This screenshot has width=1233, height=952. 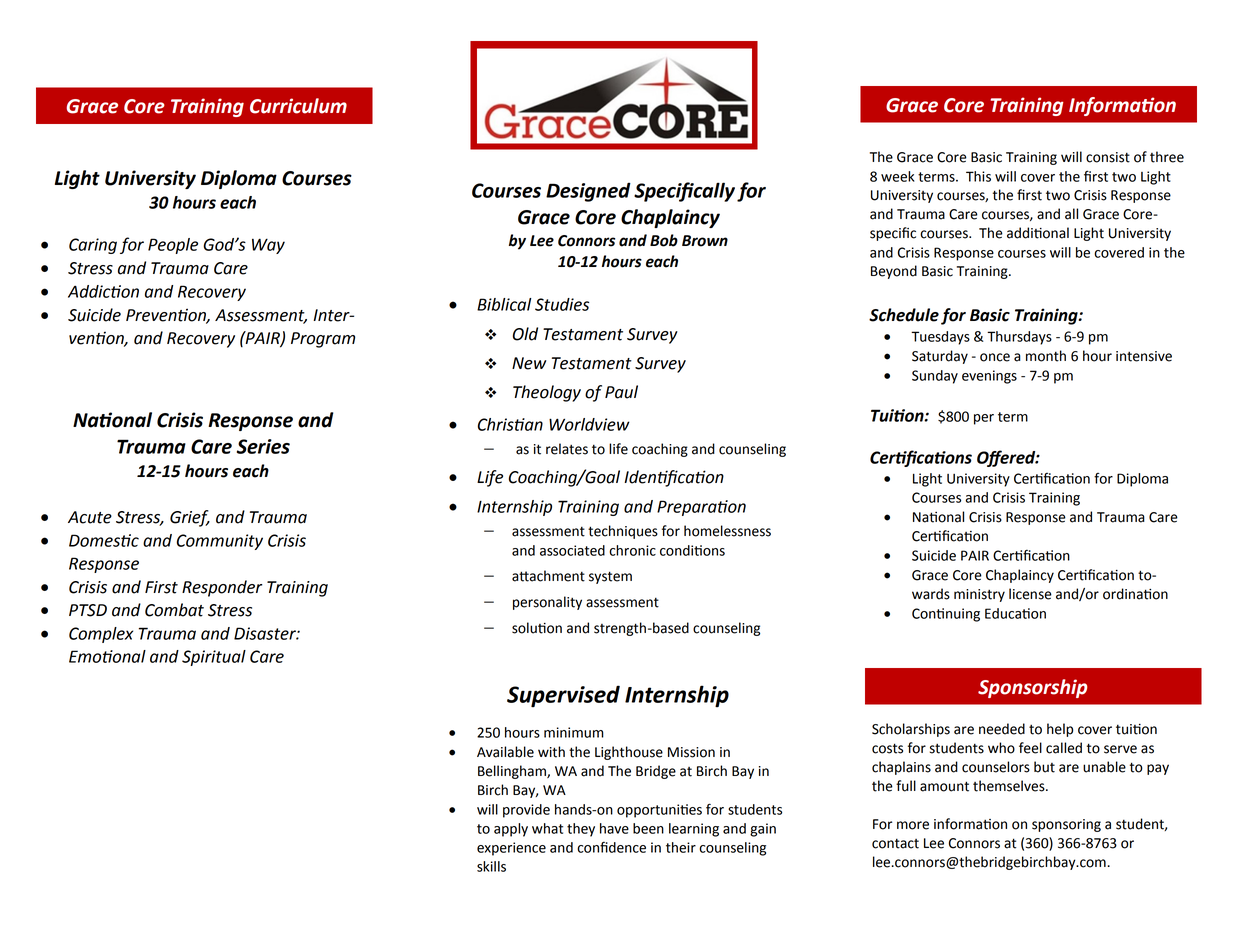 What do you see at coordinates (174, 610) in the screenshot?
I see `Combat` at bounding box center [174, 610].
